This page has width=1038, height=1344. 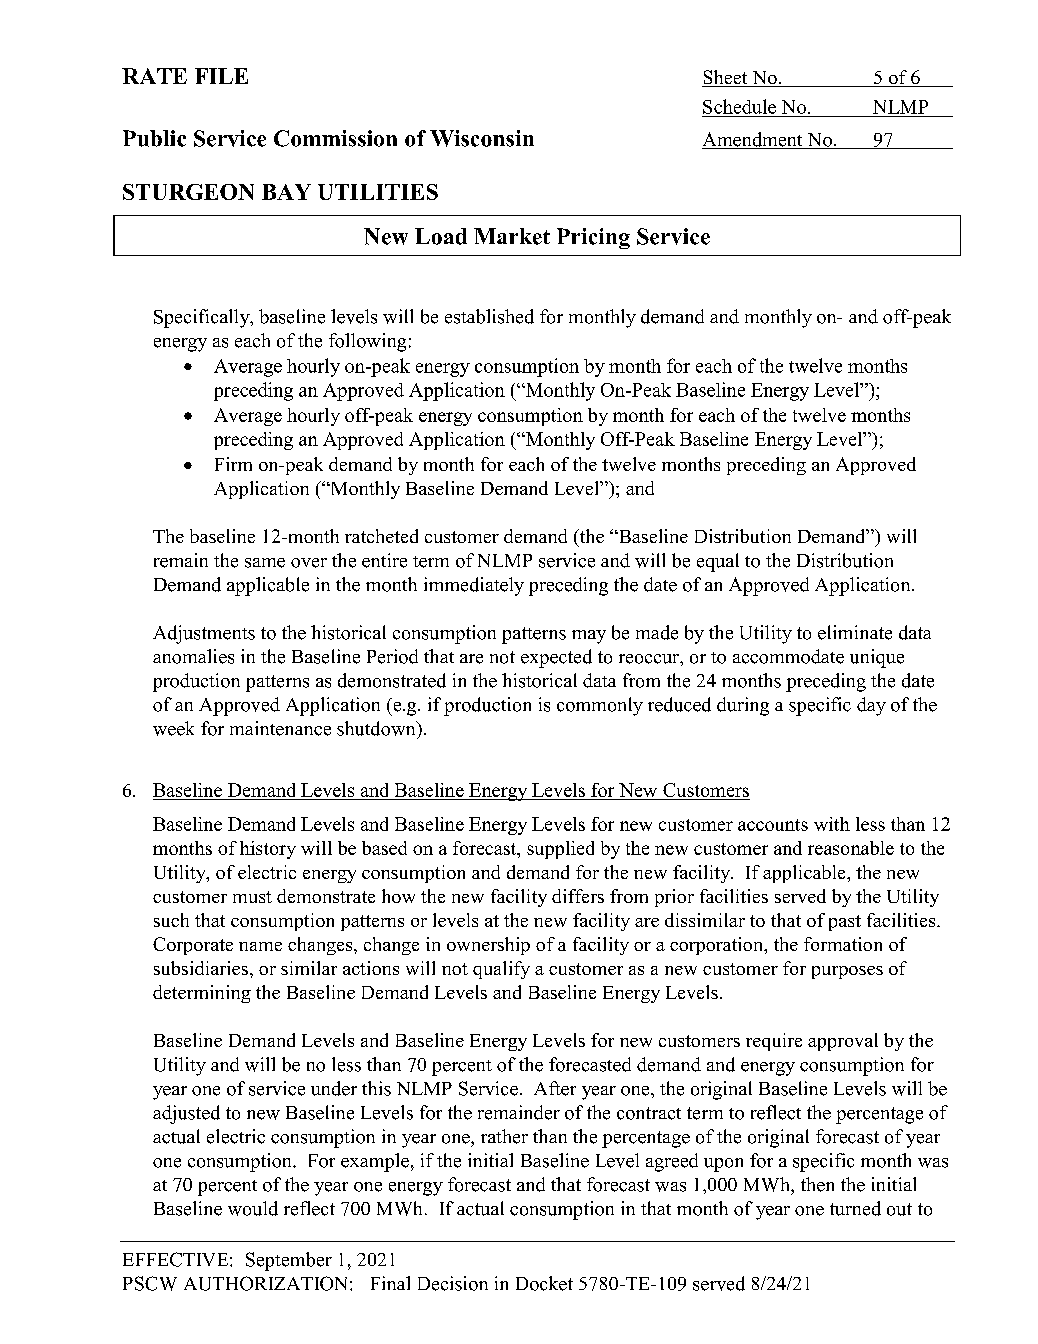 What do you see at coordinates (489, 316) in the page?
I see `established` at bounding box center [489, 316].
